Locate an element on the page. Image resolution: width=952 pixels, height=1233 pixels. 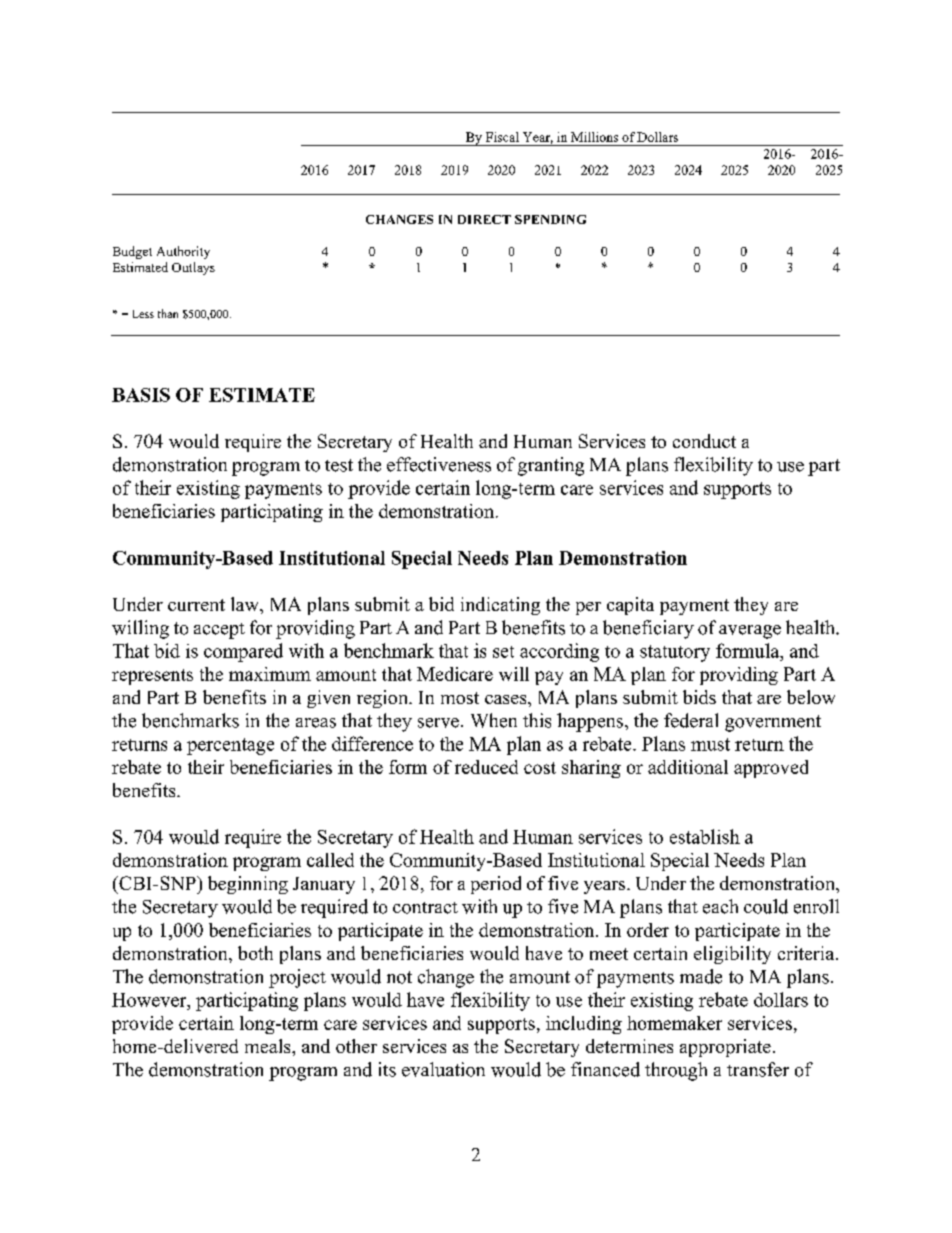
evaluation is located at coordinates (443, 1069).
